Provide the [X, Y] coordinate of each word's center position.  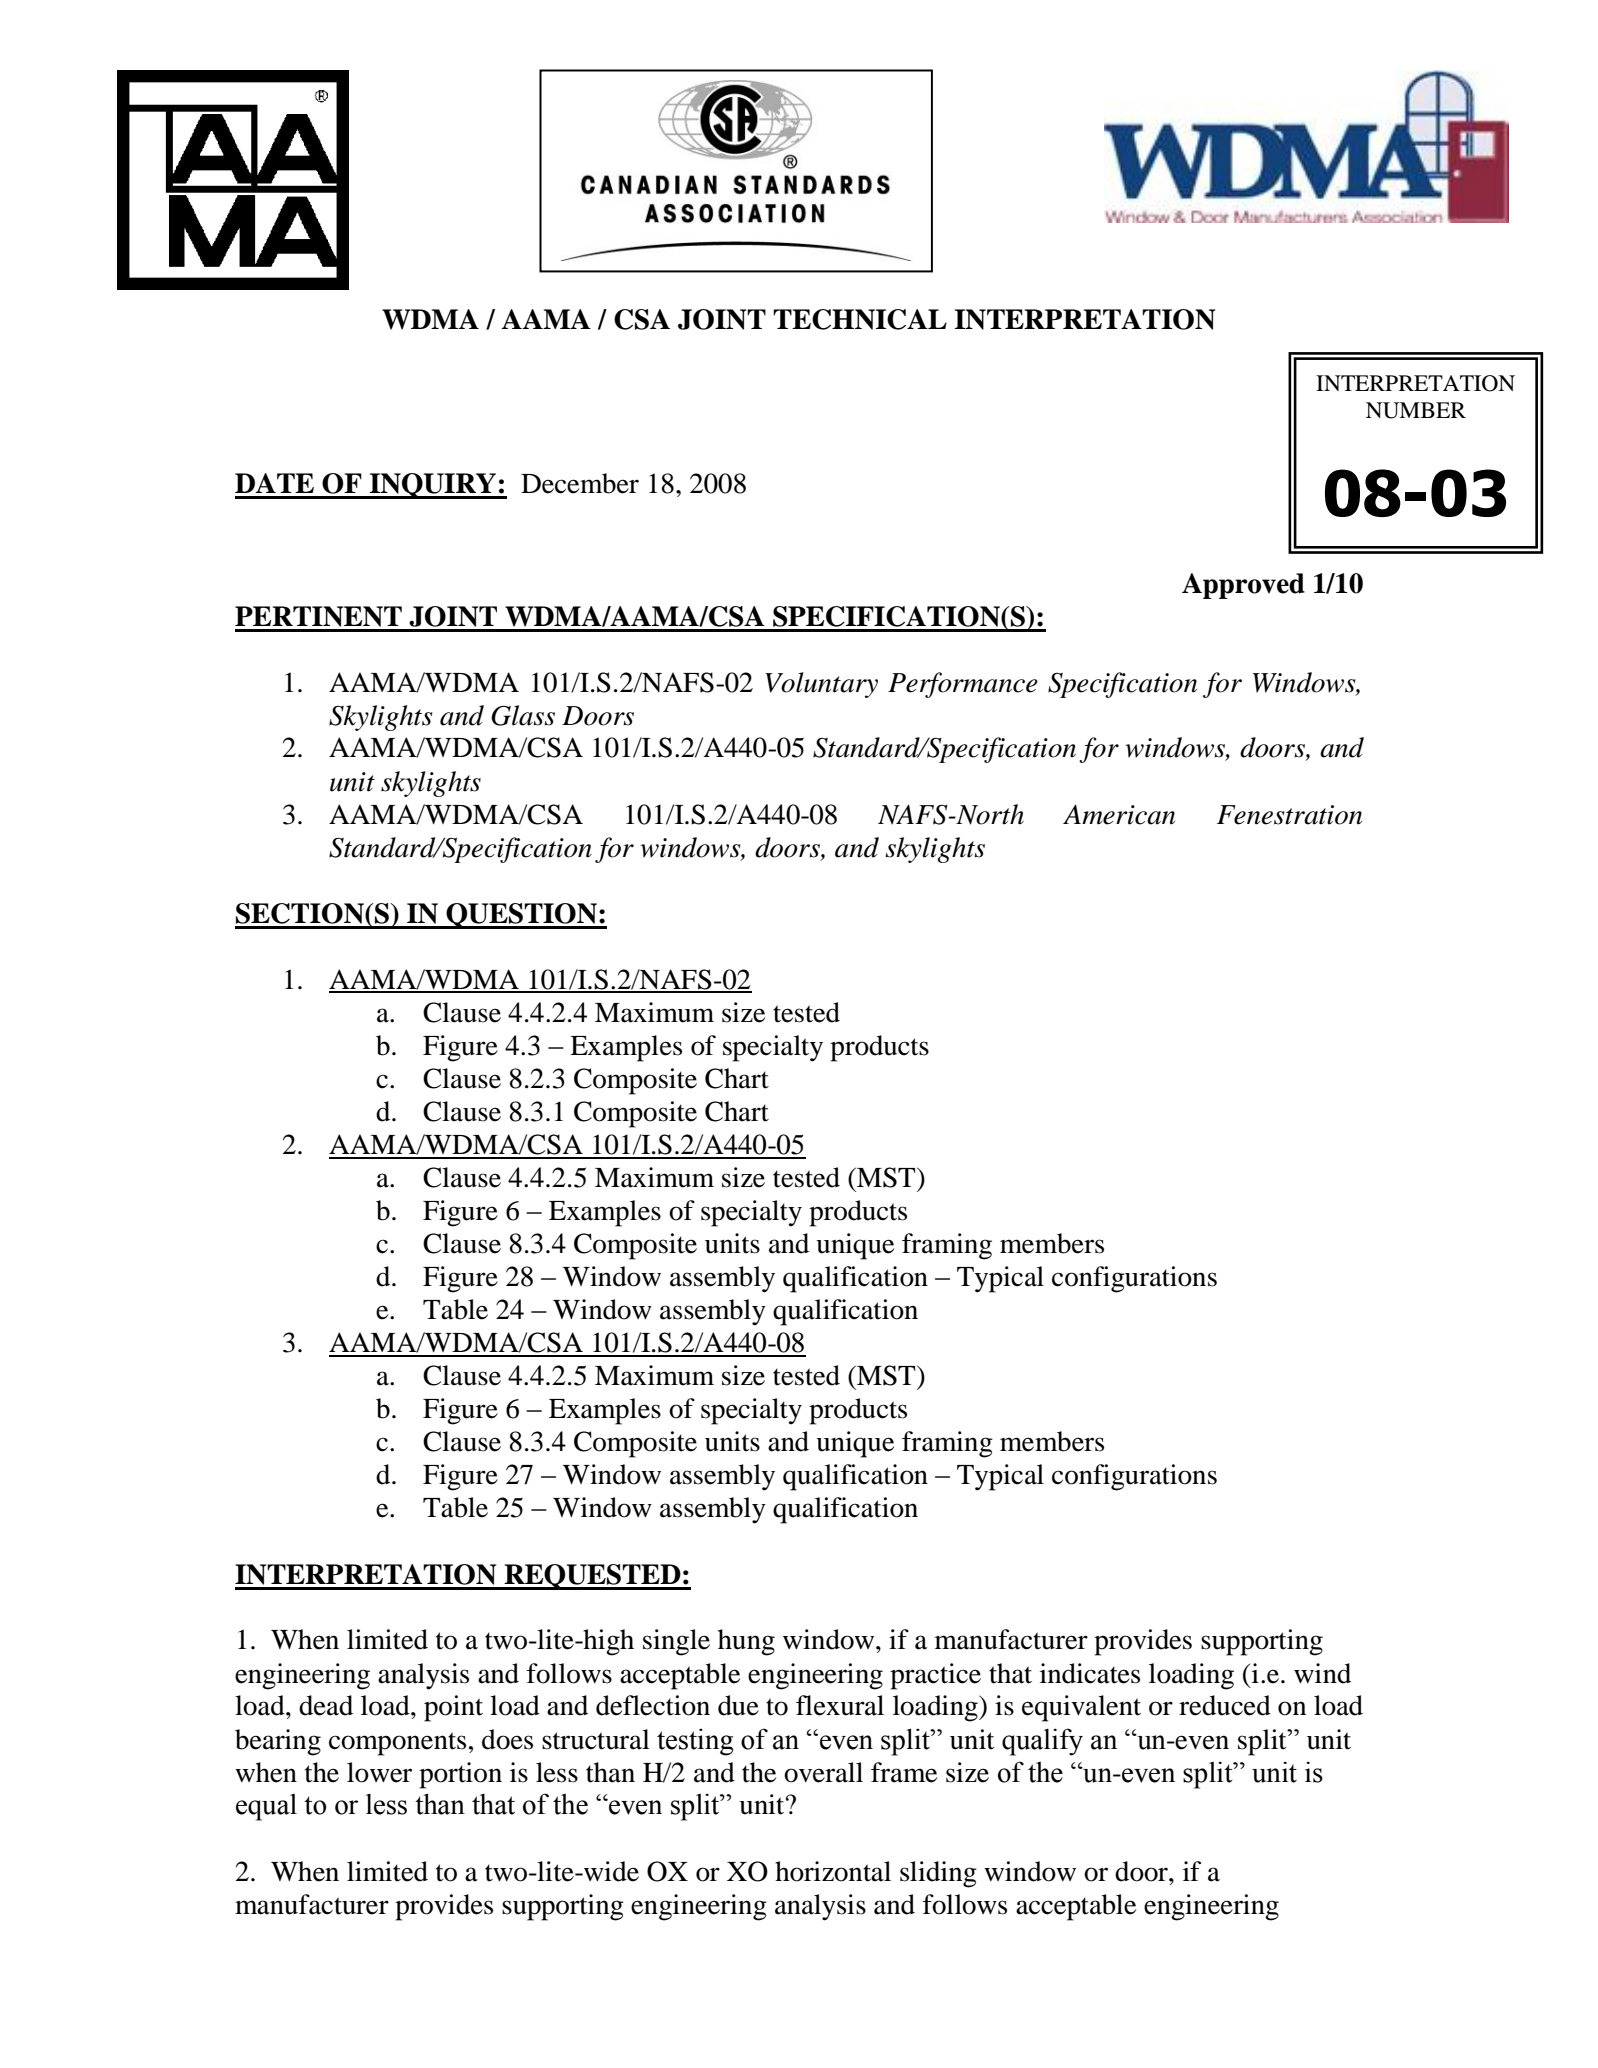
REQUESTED [592, 1577]
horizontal [833, 1871]
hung [746, 1642]
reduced [1225, 1705]
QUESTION [521, 916]
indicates [1090, 1673]
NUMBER [1416, 410]
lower [379, 1772]
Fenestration [1289, 815]
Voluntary [821, 685]
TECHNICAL [860, 319]
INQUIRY [433, 486]
